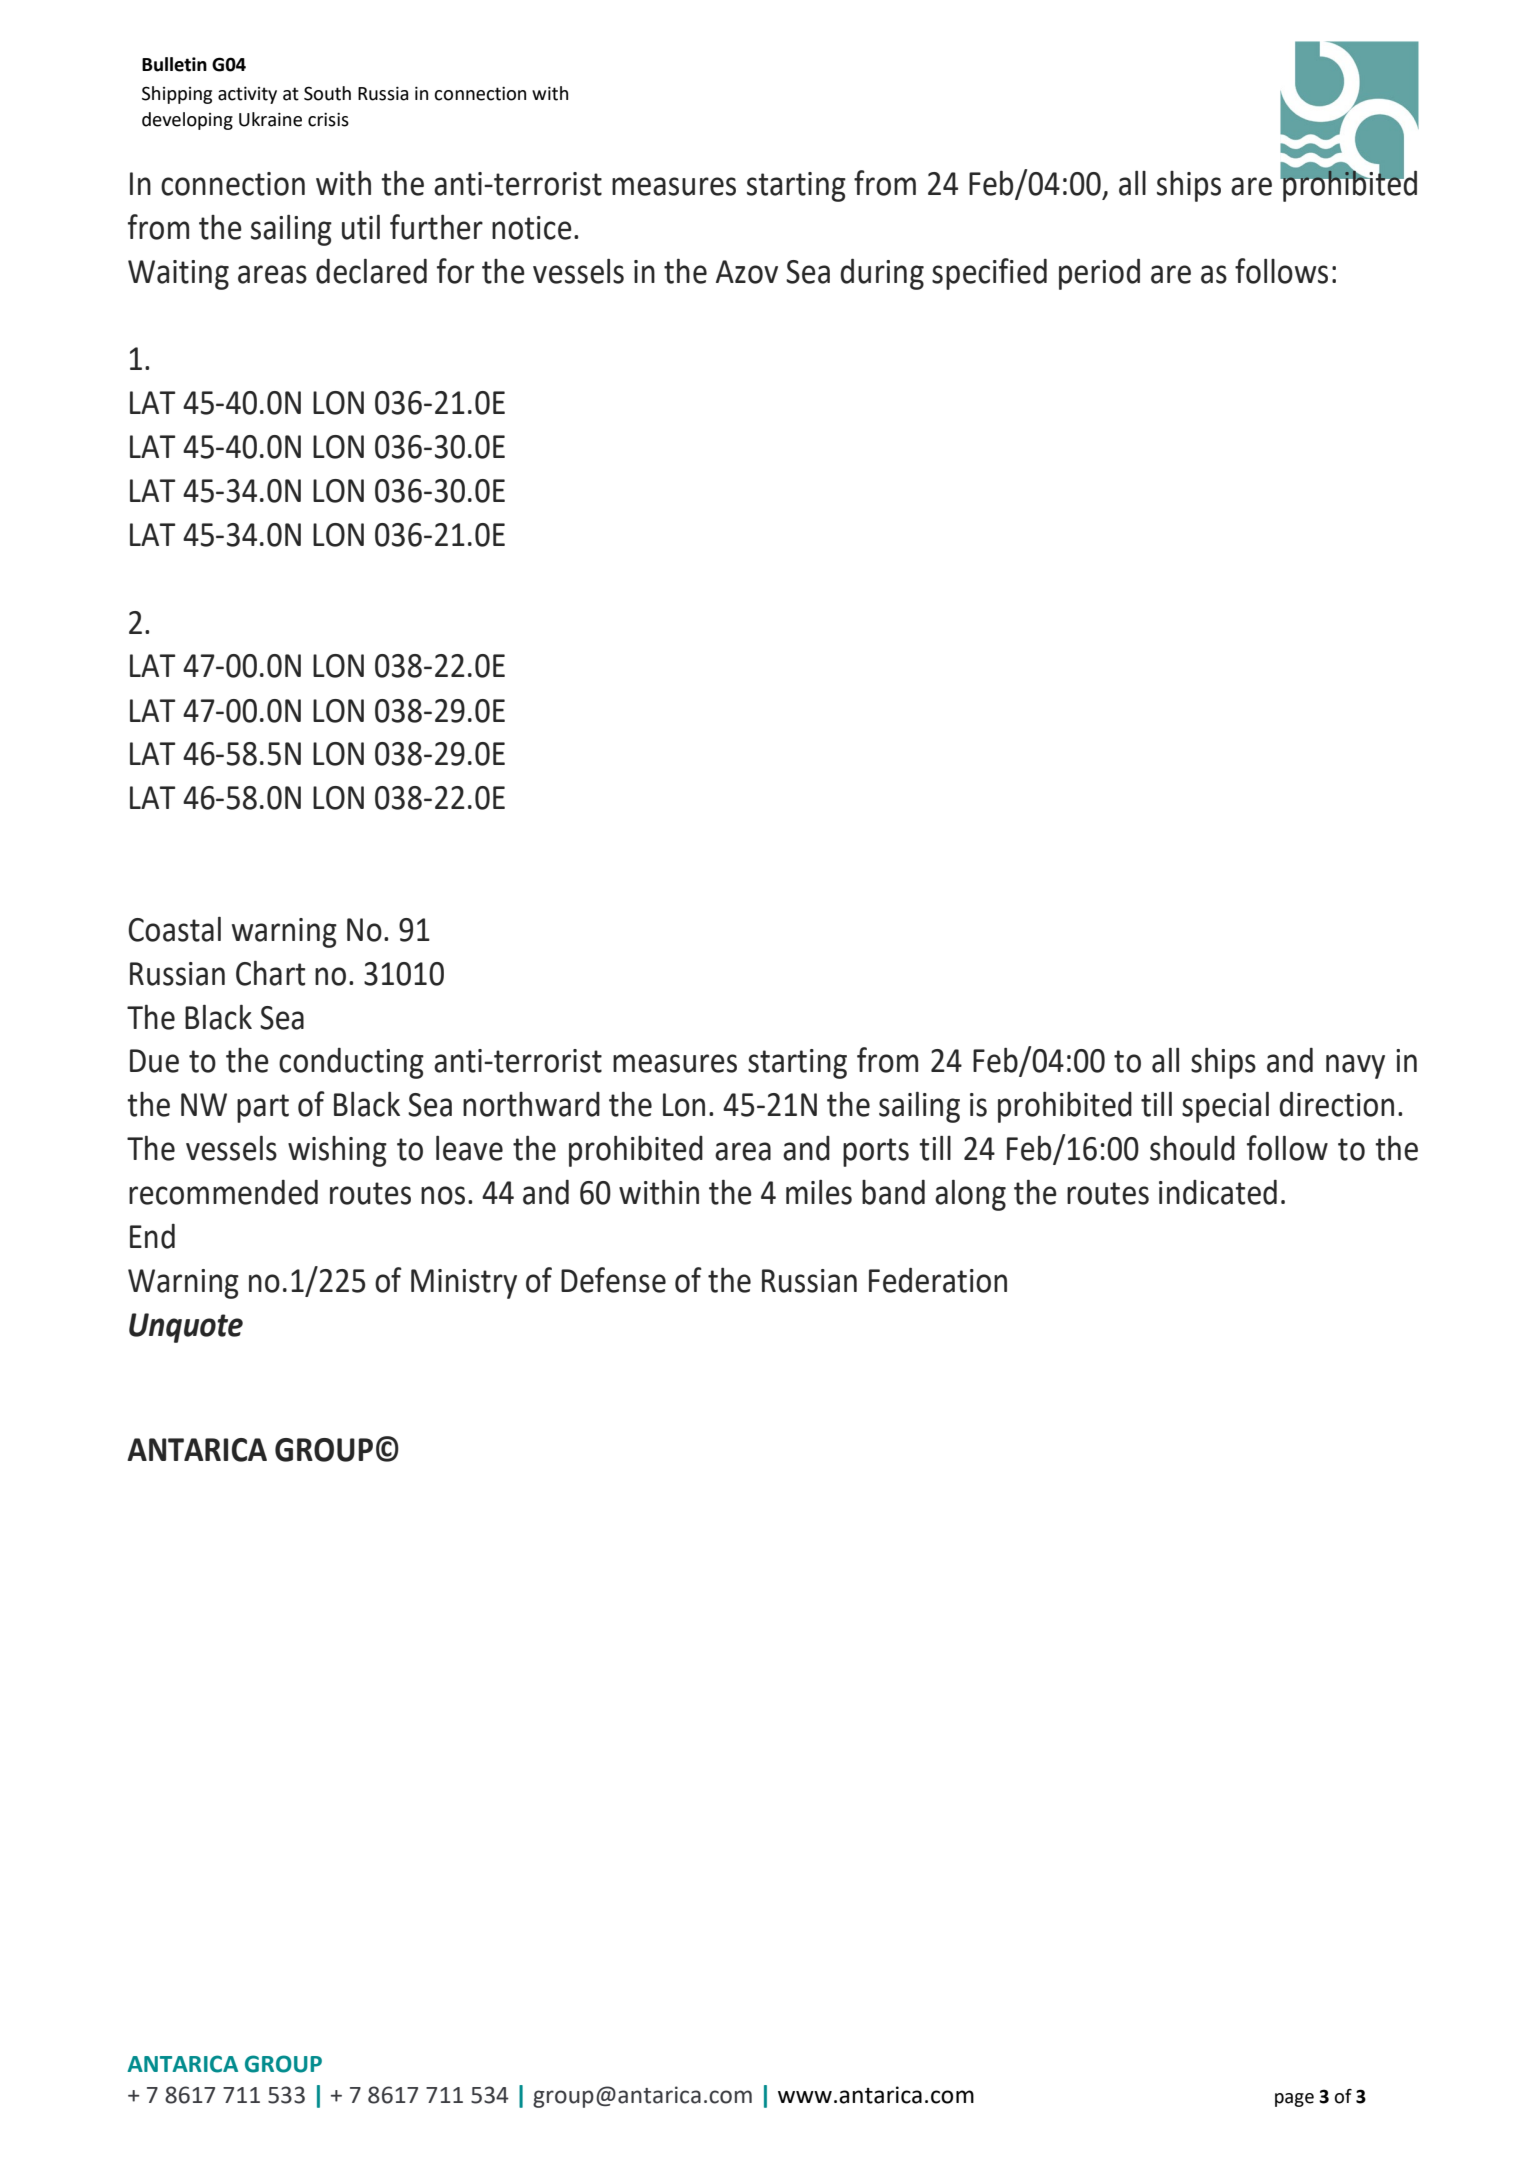 Image resolution: width=1528 pixels, height=2161 pixels. Describe the element at coordinates (270, 119) in the page. I see `Ukraine` at that location.
